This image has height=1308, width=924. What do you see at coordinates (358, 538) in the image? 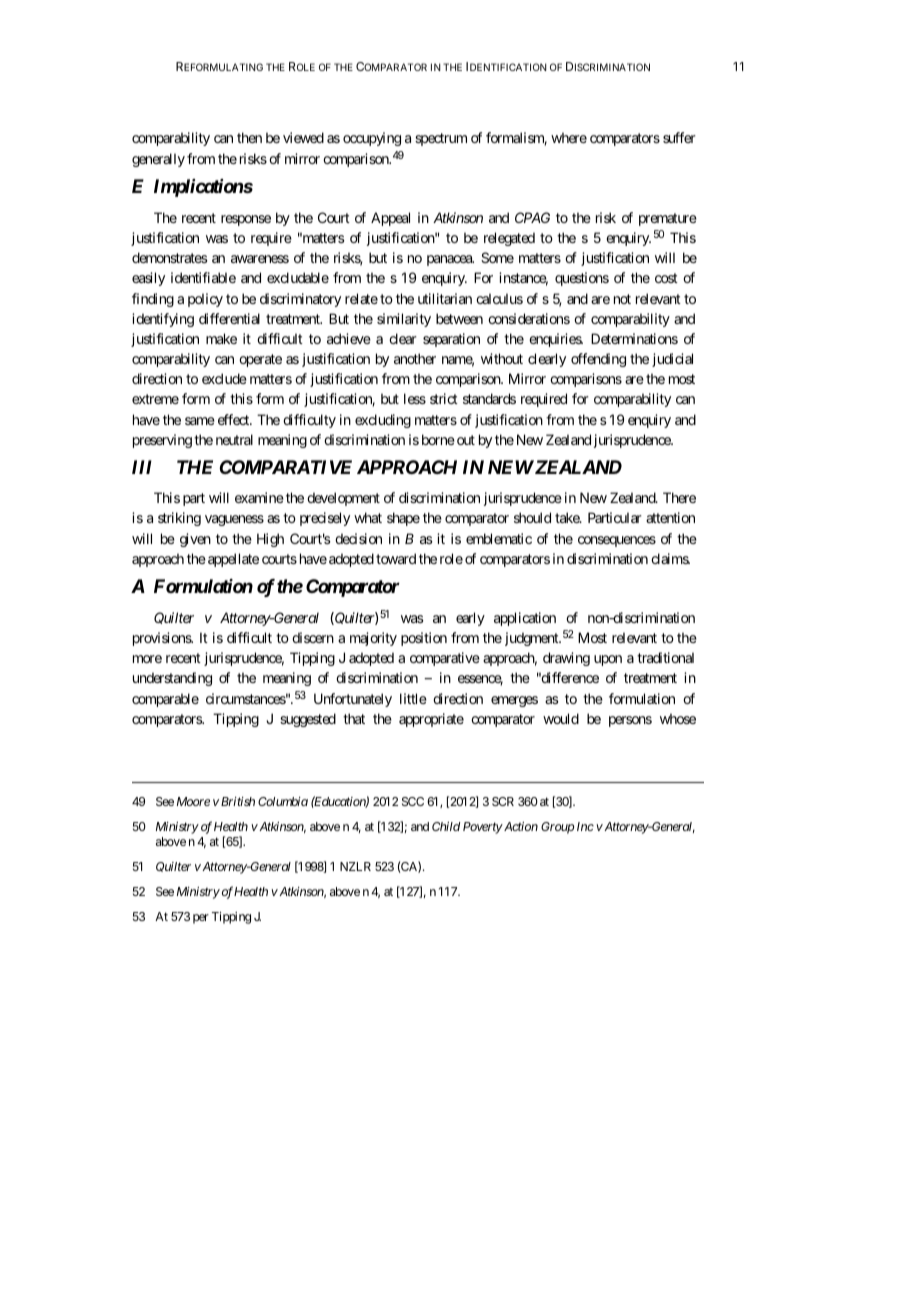
I see `decision` at bounding box center [358, 538].
